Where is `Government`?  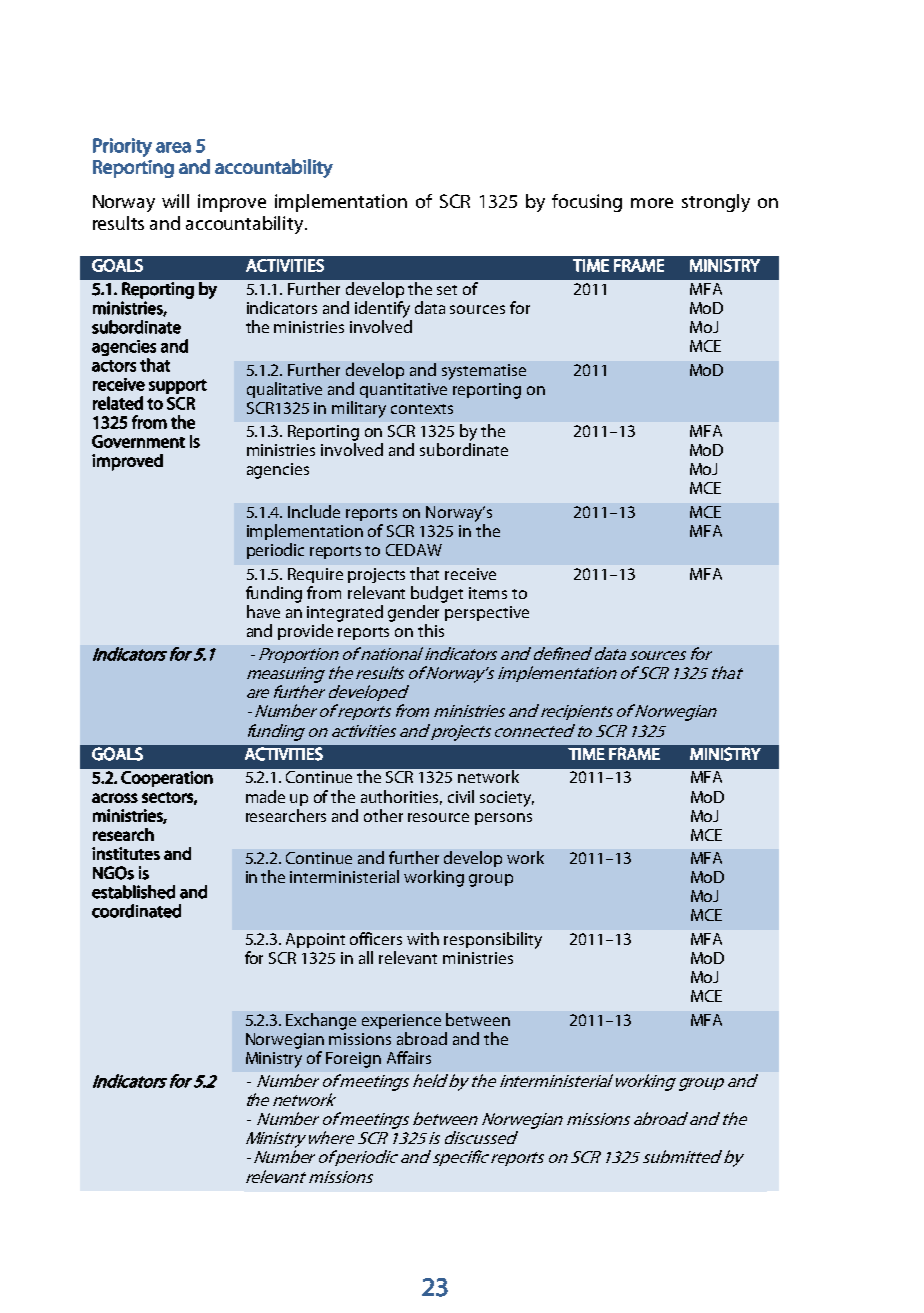 Government is located at coordinates (138, 441).
